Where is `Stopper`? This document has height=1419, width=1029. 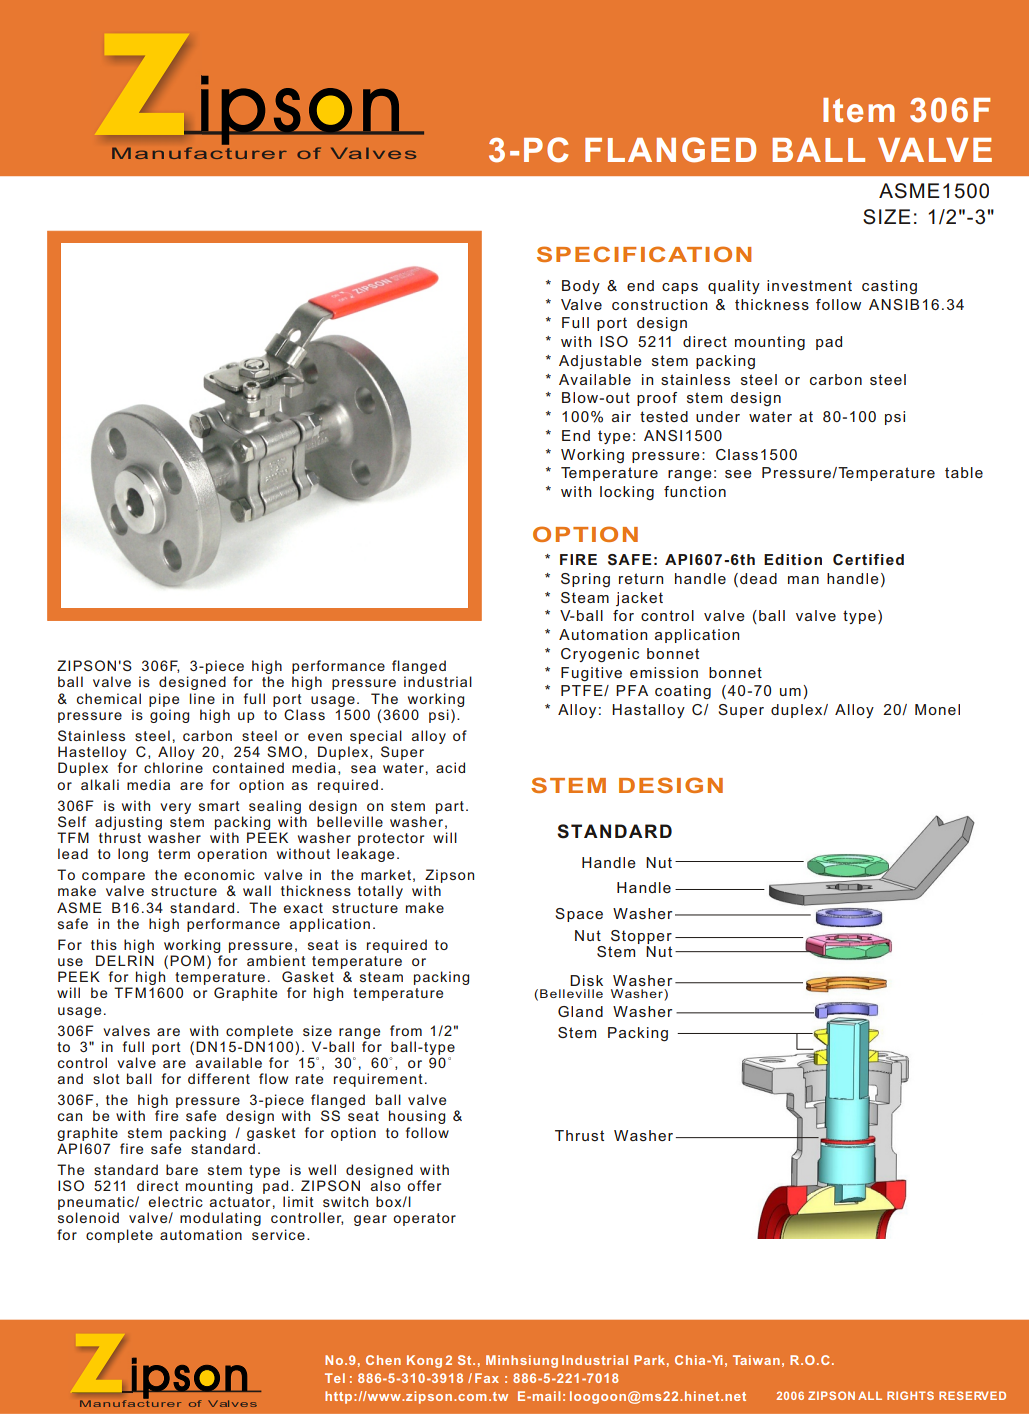 Stopper is located at coordinates (641, 937).
